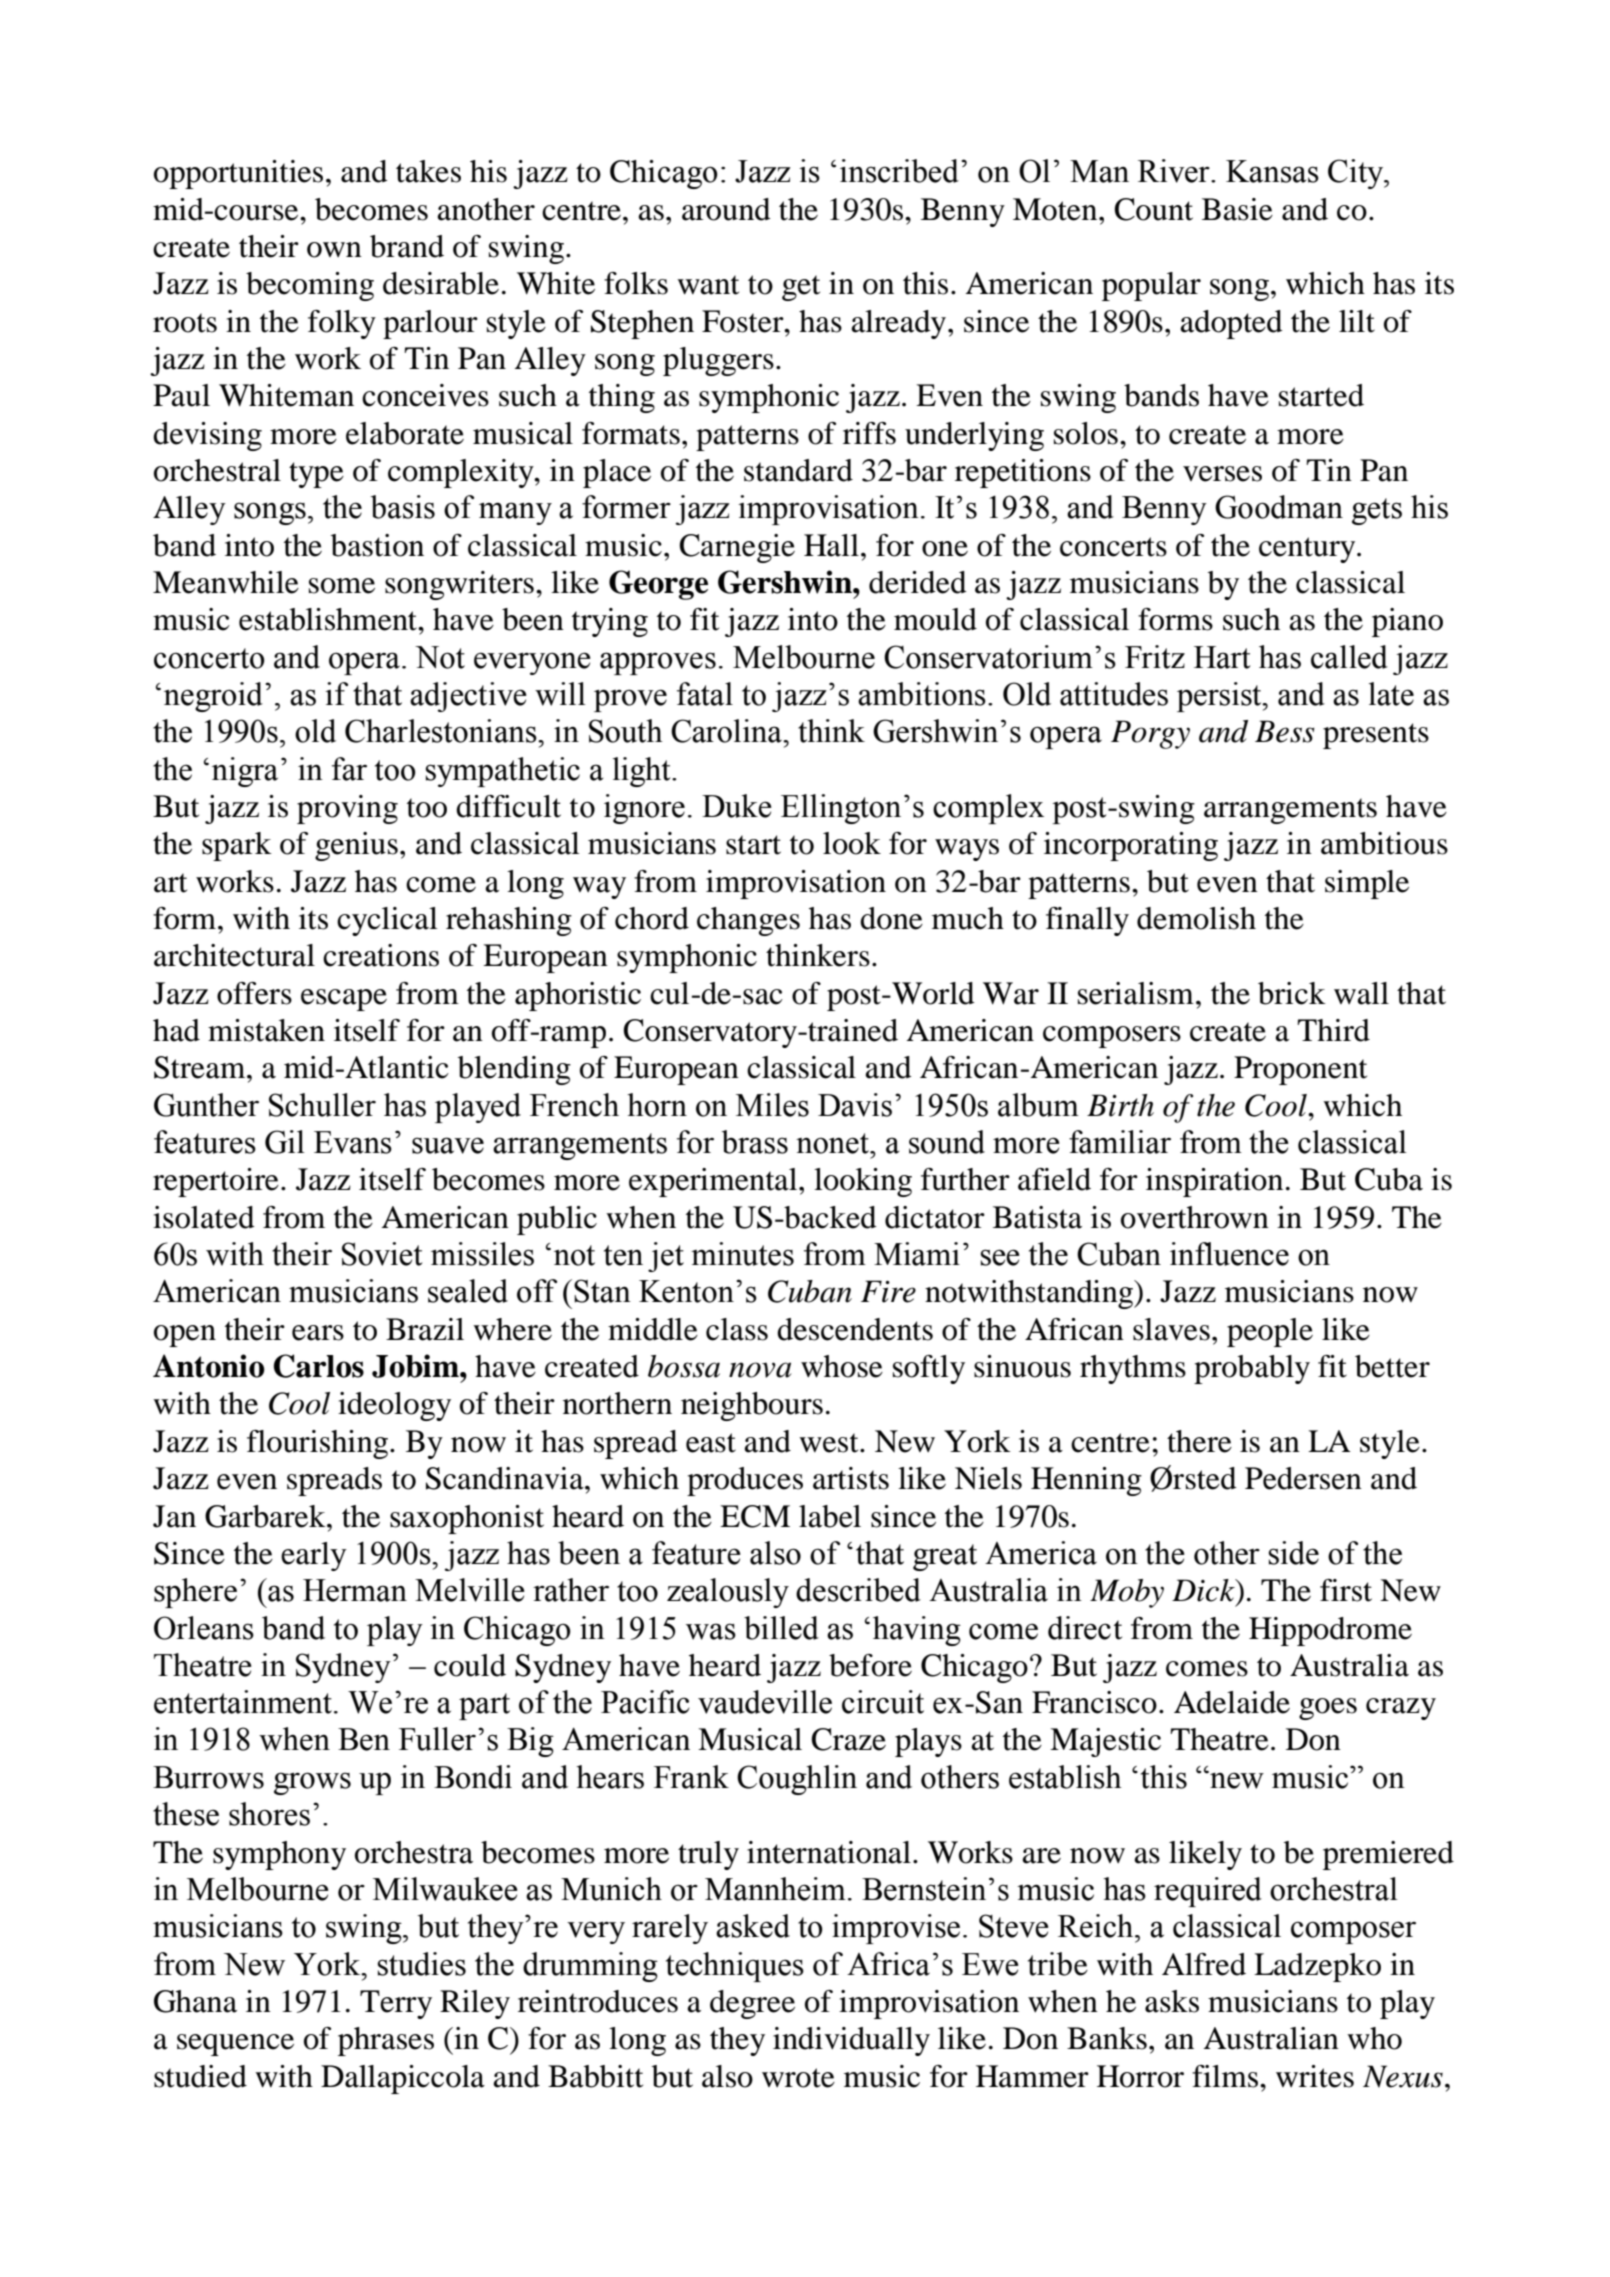 This document has height=2277, width=1610. What do you see at coordinates (310, 286) in the document?
I see `becoming` at bounding box center [310, 286].
